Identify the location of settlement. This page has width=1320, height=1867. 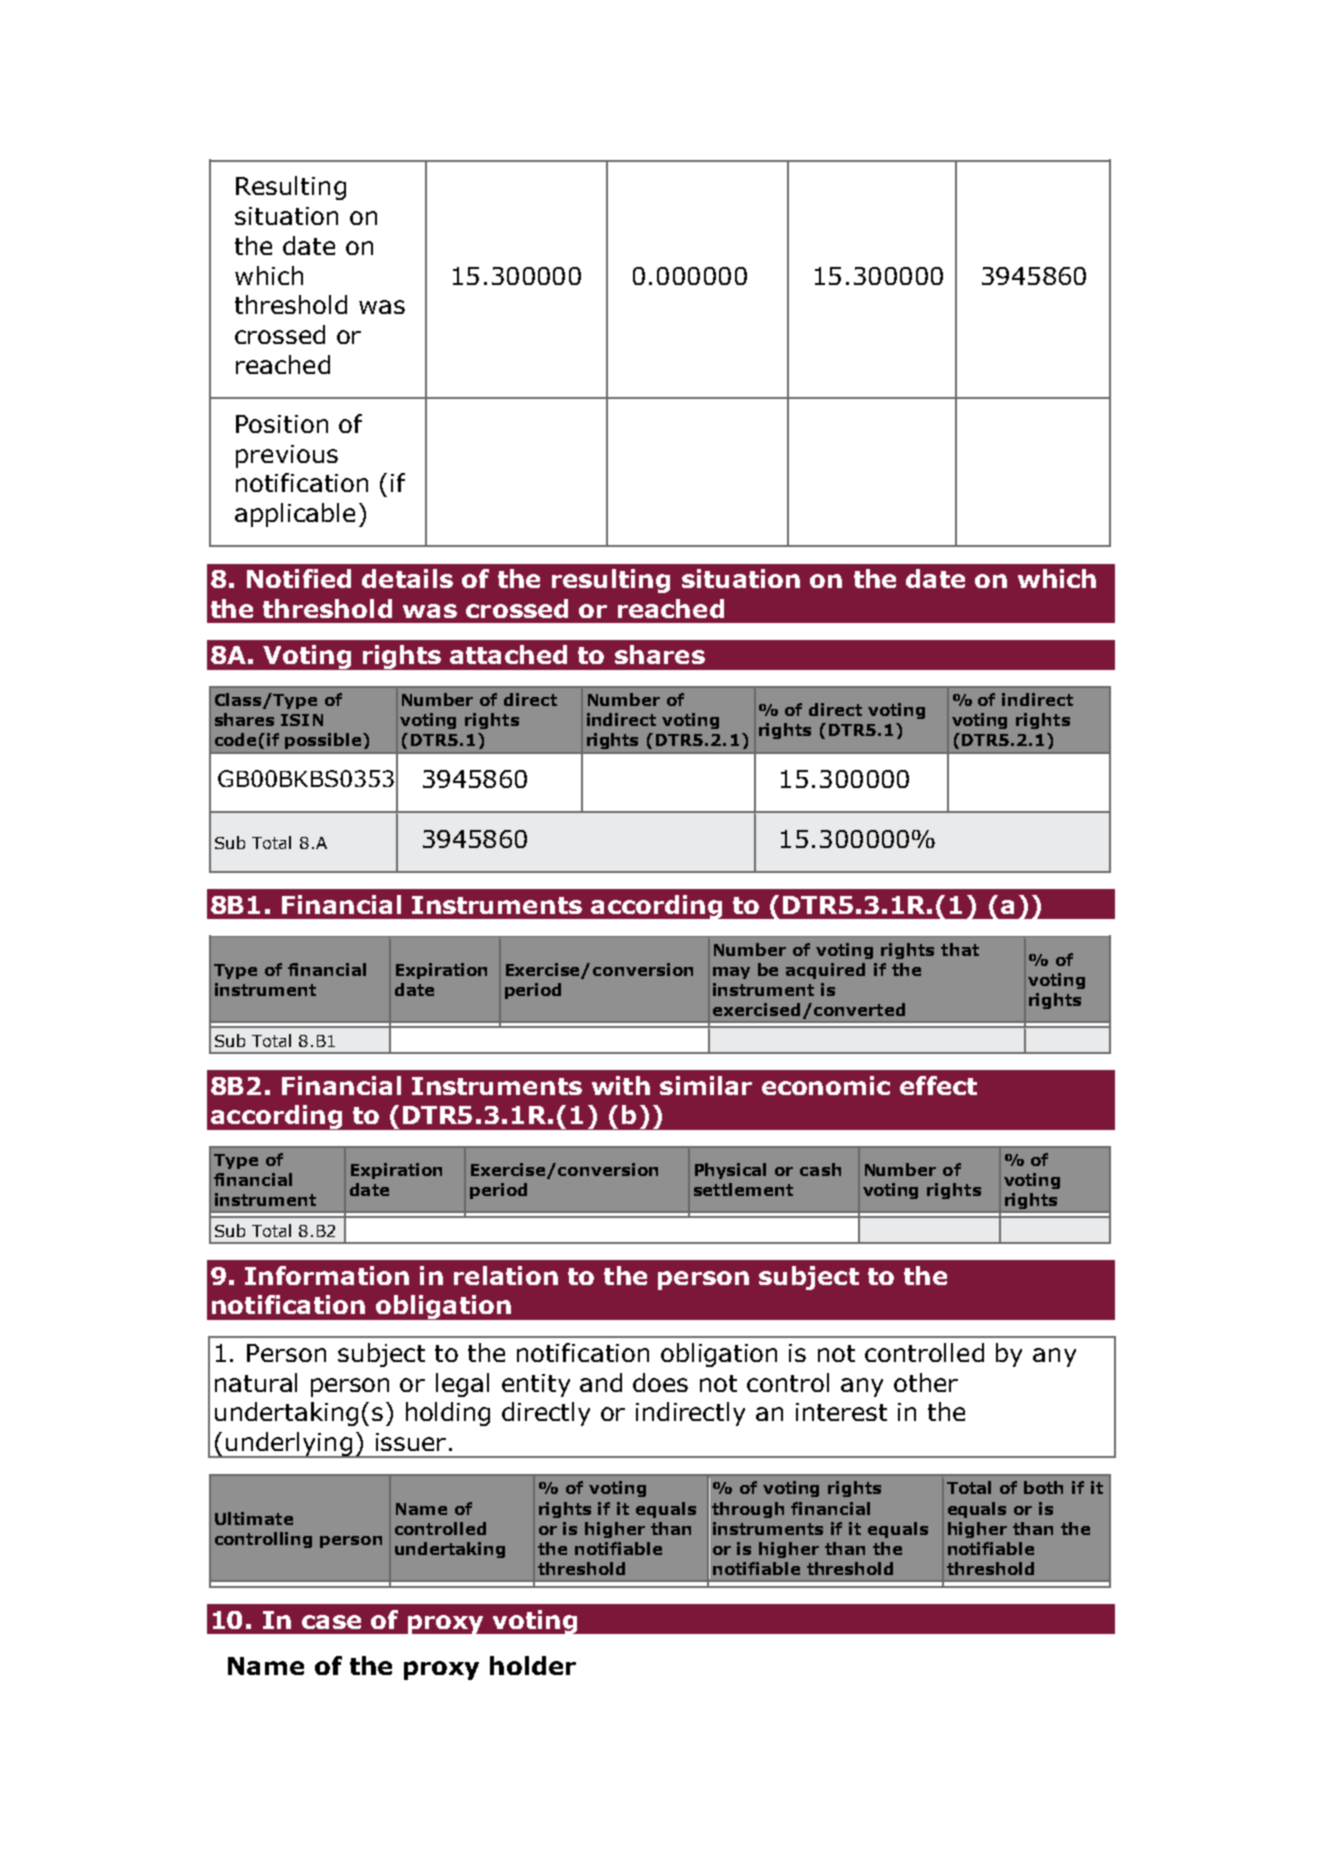
(743, 1189).
